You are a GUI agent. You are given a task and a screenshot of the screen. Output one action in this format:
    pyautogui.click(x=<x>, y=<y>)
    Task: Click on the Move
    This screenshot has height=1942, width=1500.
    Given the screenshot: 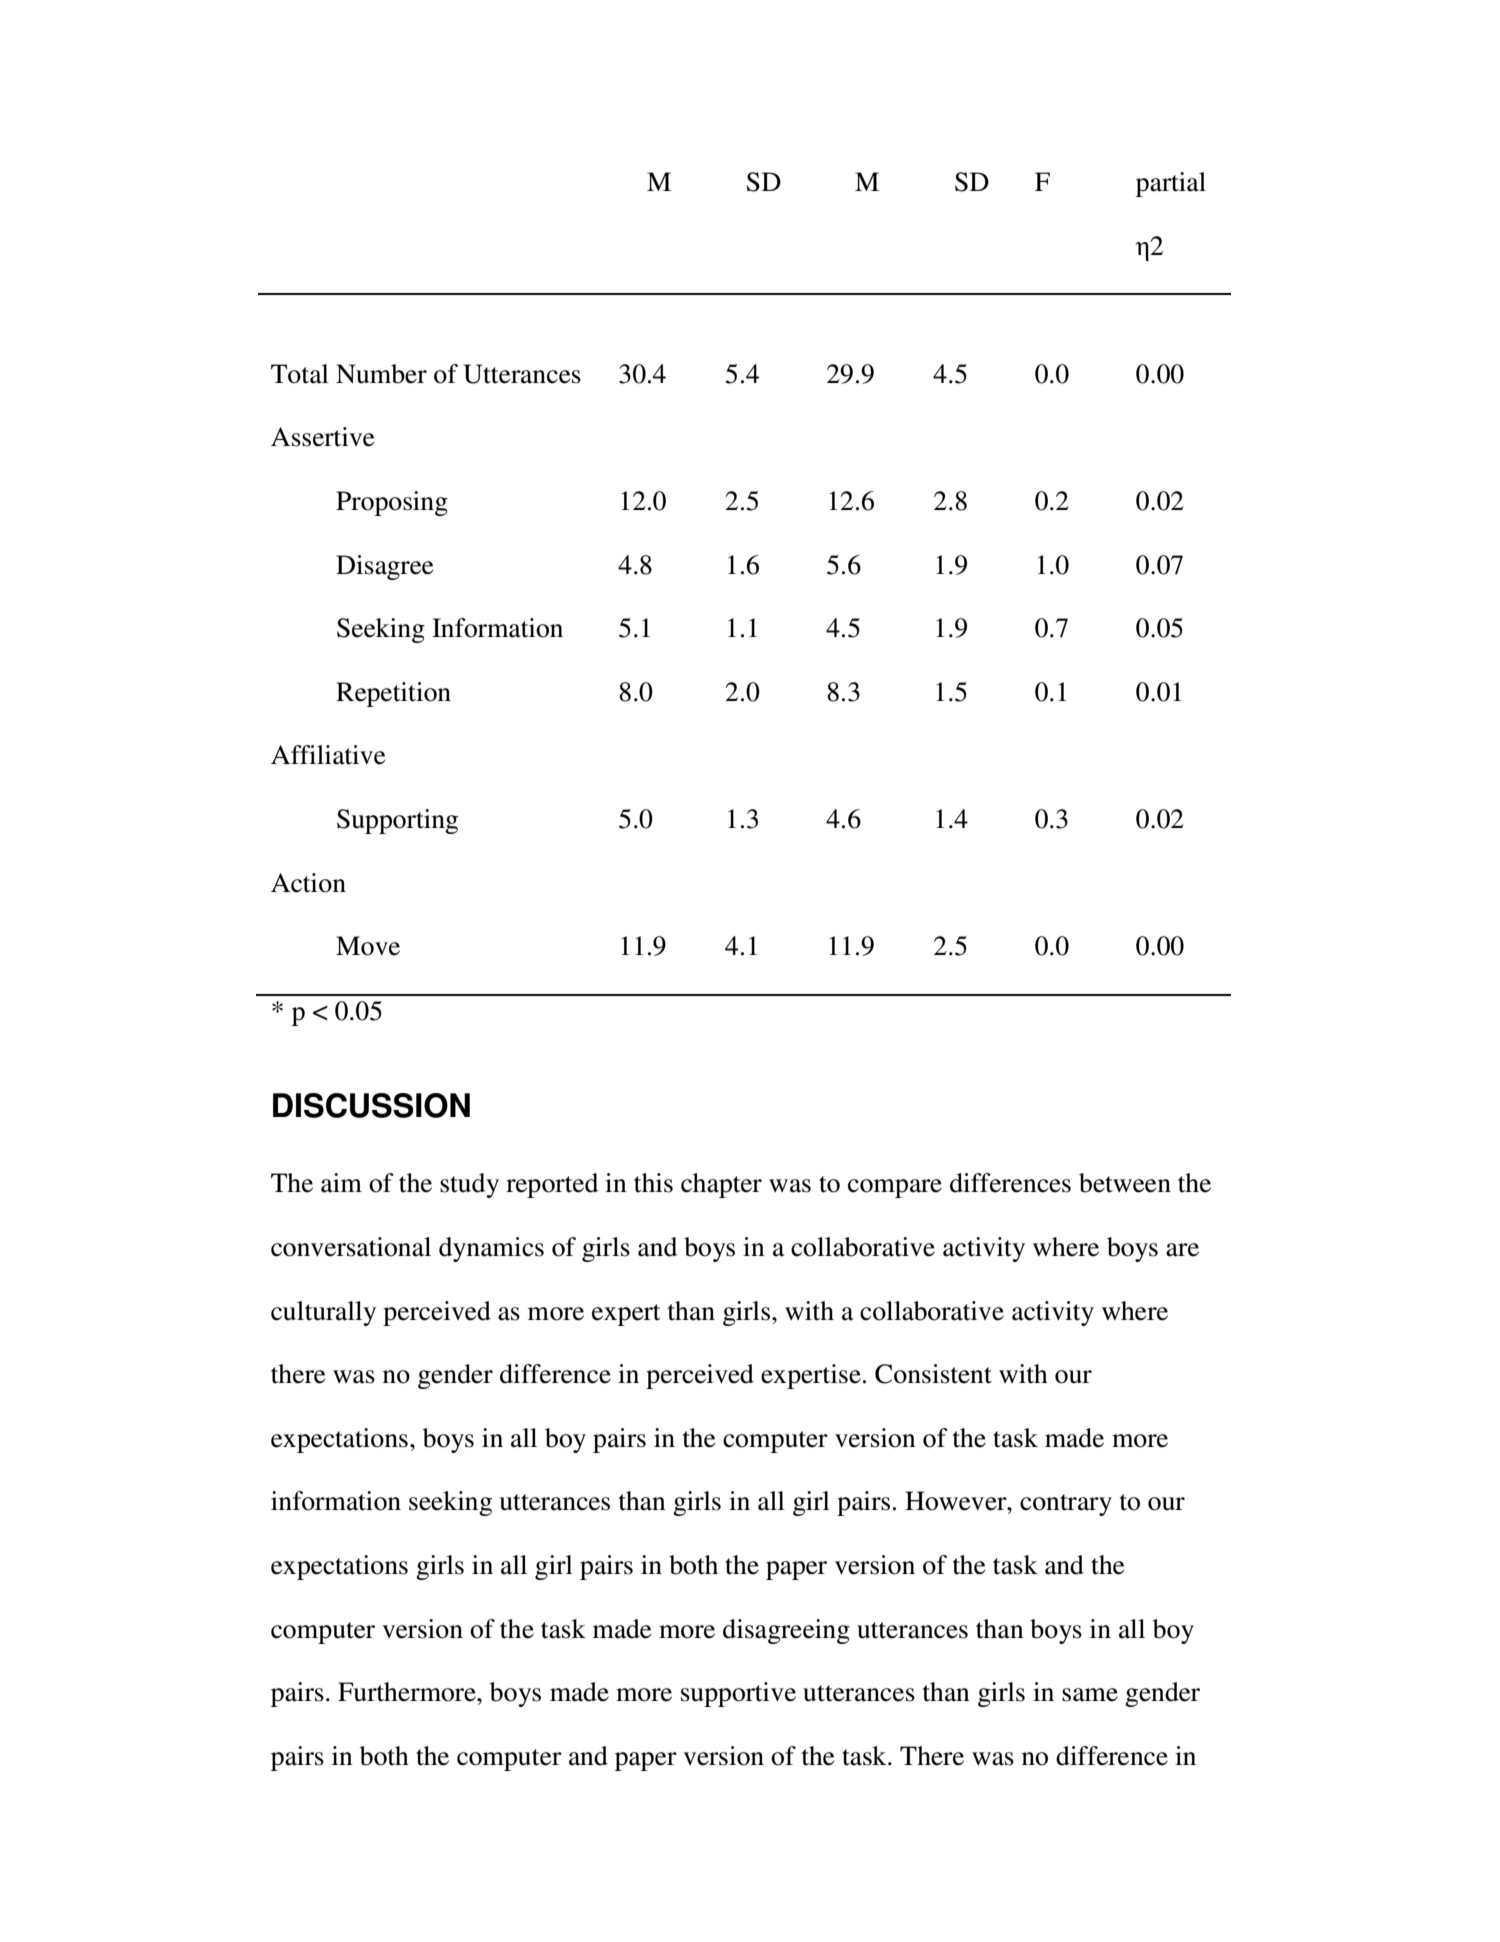 What is the action you would take?
    pyautogui.click(x=368, y=946)
